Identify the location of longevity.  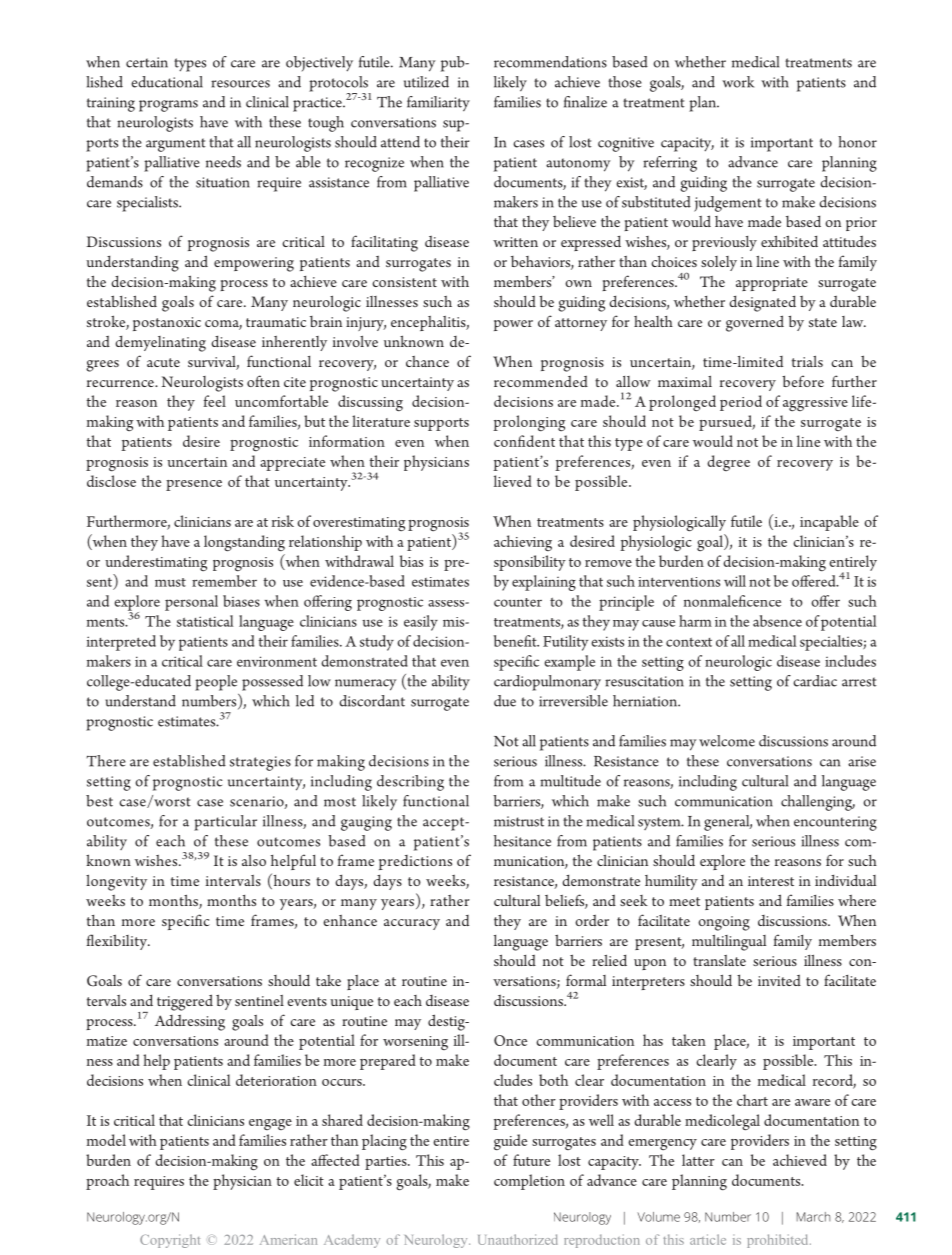
(116, 882).
